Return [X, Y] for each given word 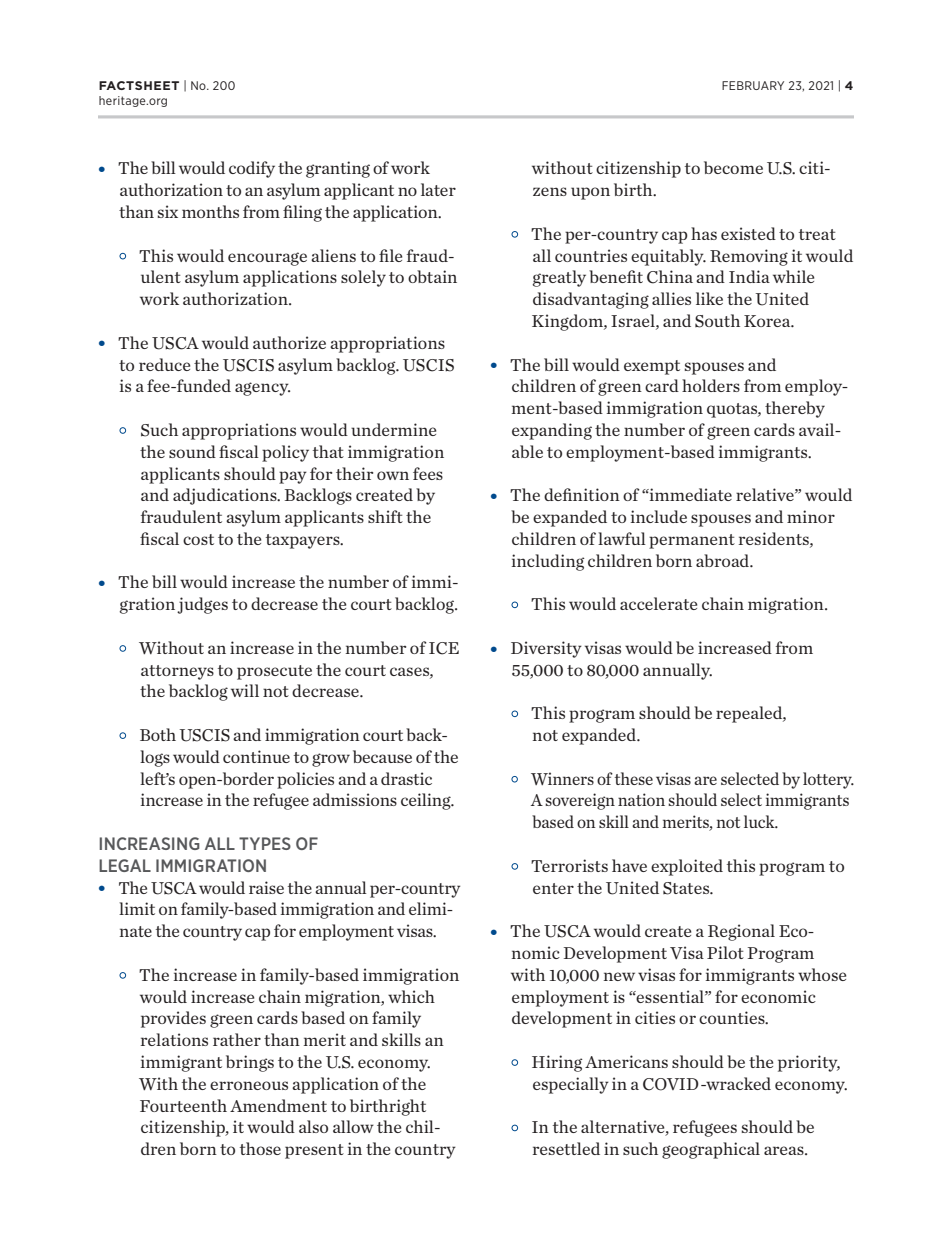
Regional [741, 932]
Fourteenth [183, 1105]
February [753, 85]
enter [553, 888]
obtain [432, 276]
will [245, 690]
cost [198, 539]
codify [252, 169]
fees [428, 473]
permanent [692, 541]
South [717, 321]
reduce [164, 364]
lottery [828, 780]
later [438, 189]
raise [266, 887]
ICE [444, 648]
